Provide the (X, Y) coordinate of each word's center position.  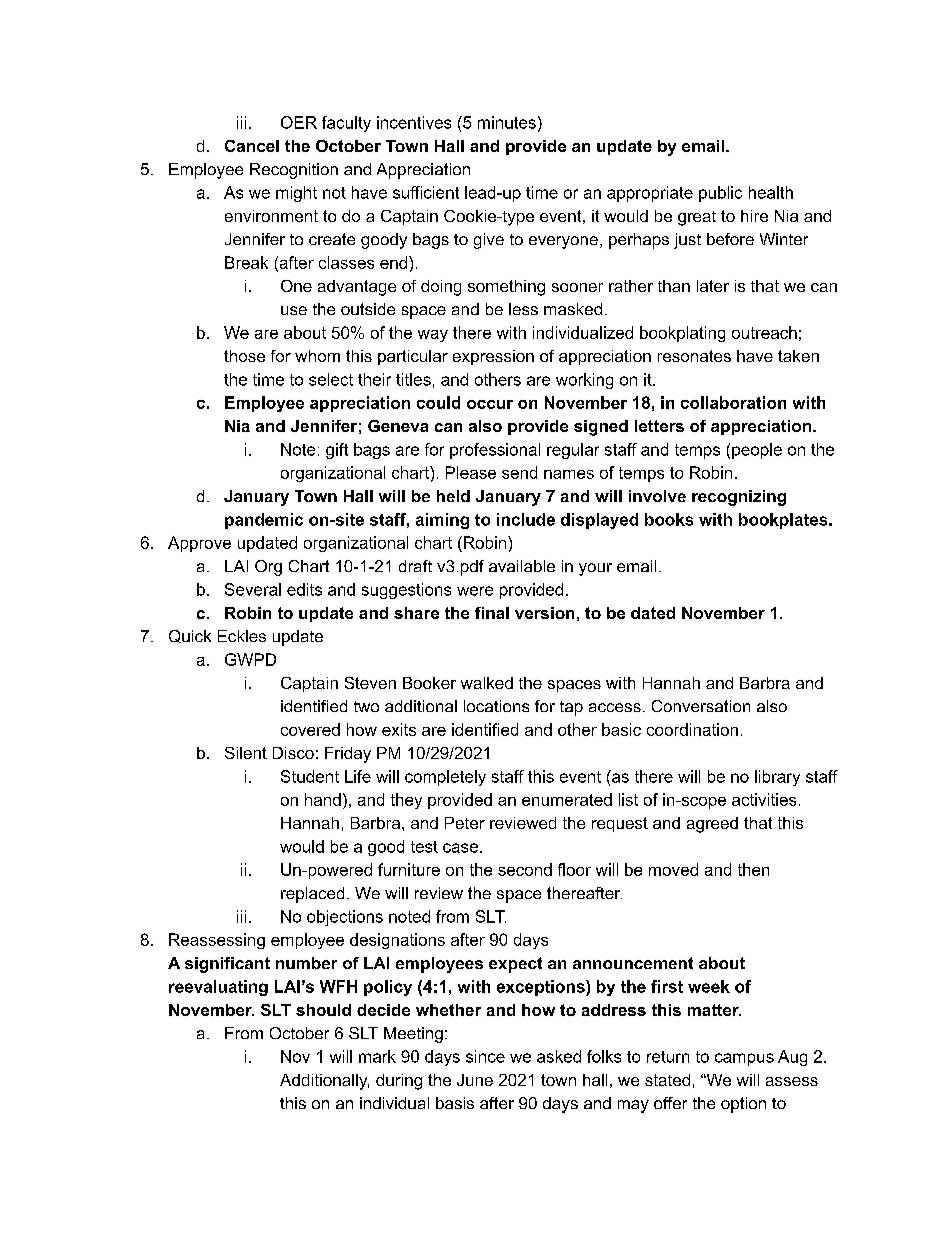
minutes (507, 122)
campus (744, 1059)
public (720, 194)
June (475, 1080)
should (323, 1010)
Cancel (252, 146)
